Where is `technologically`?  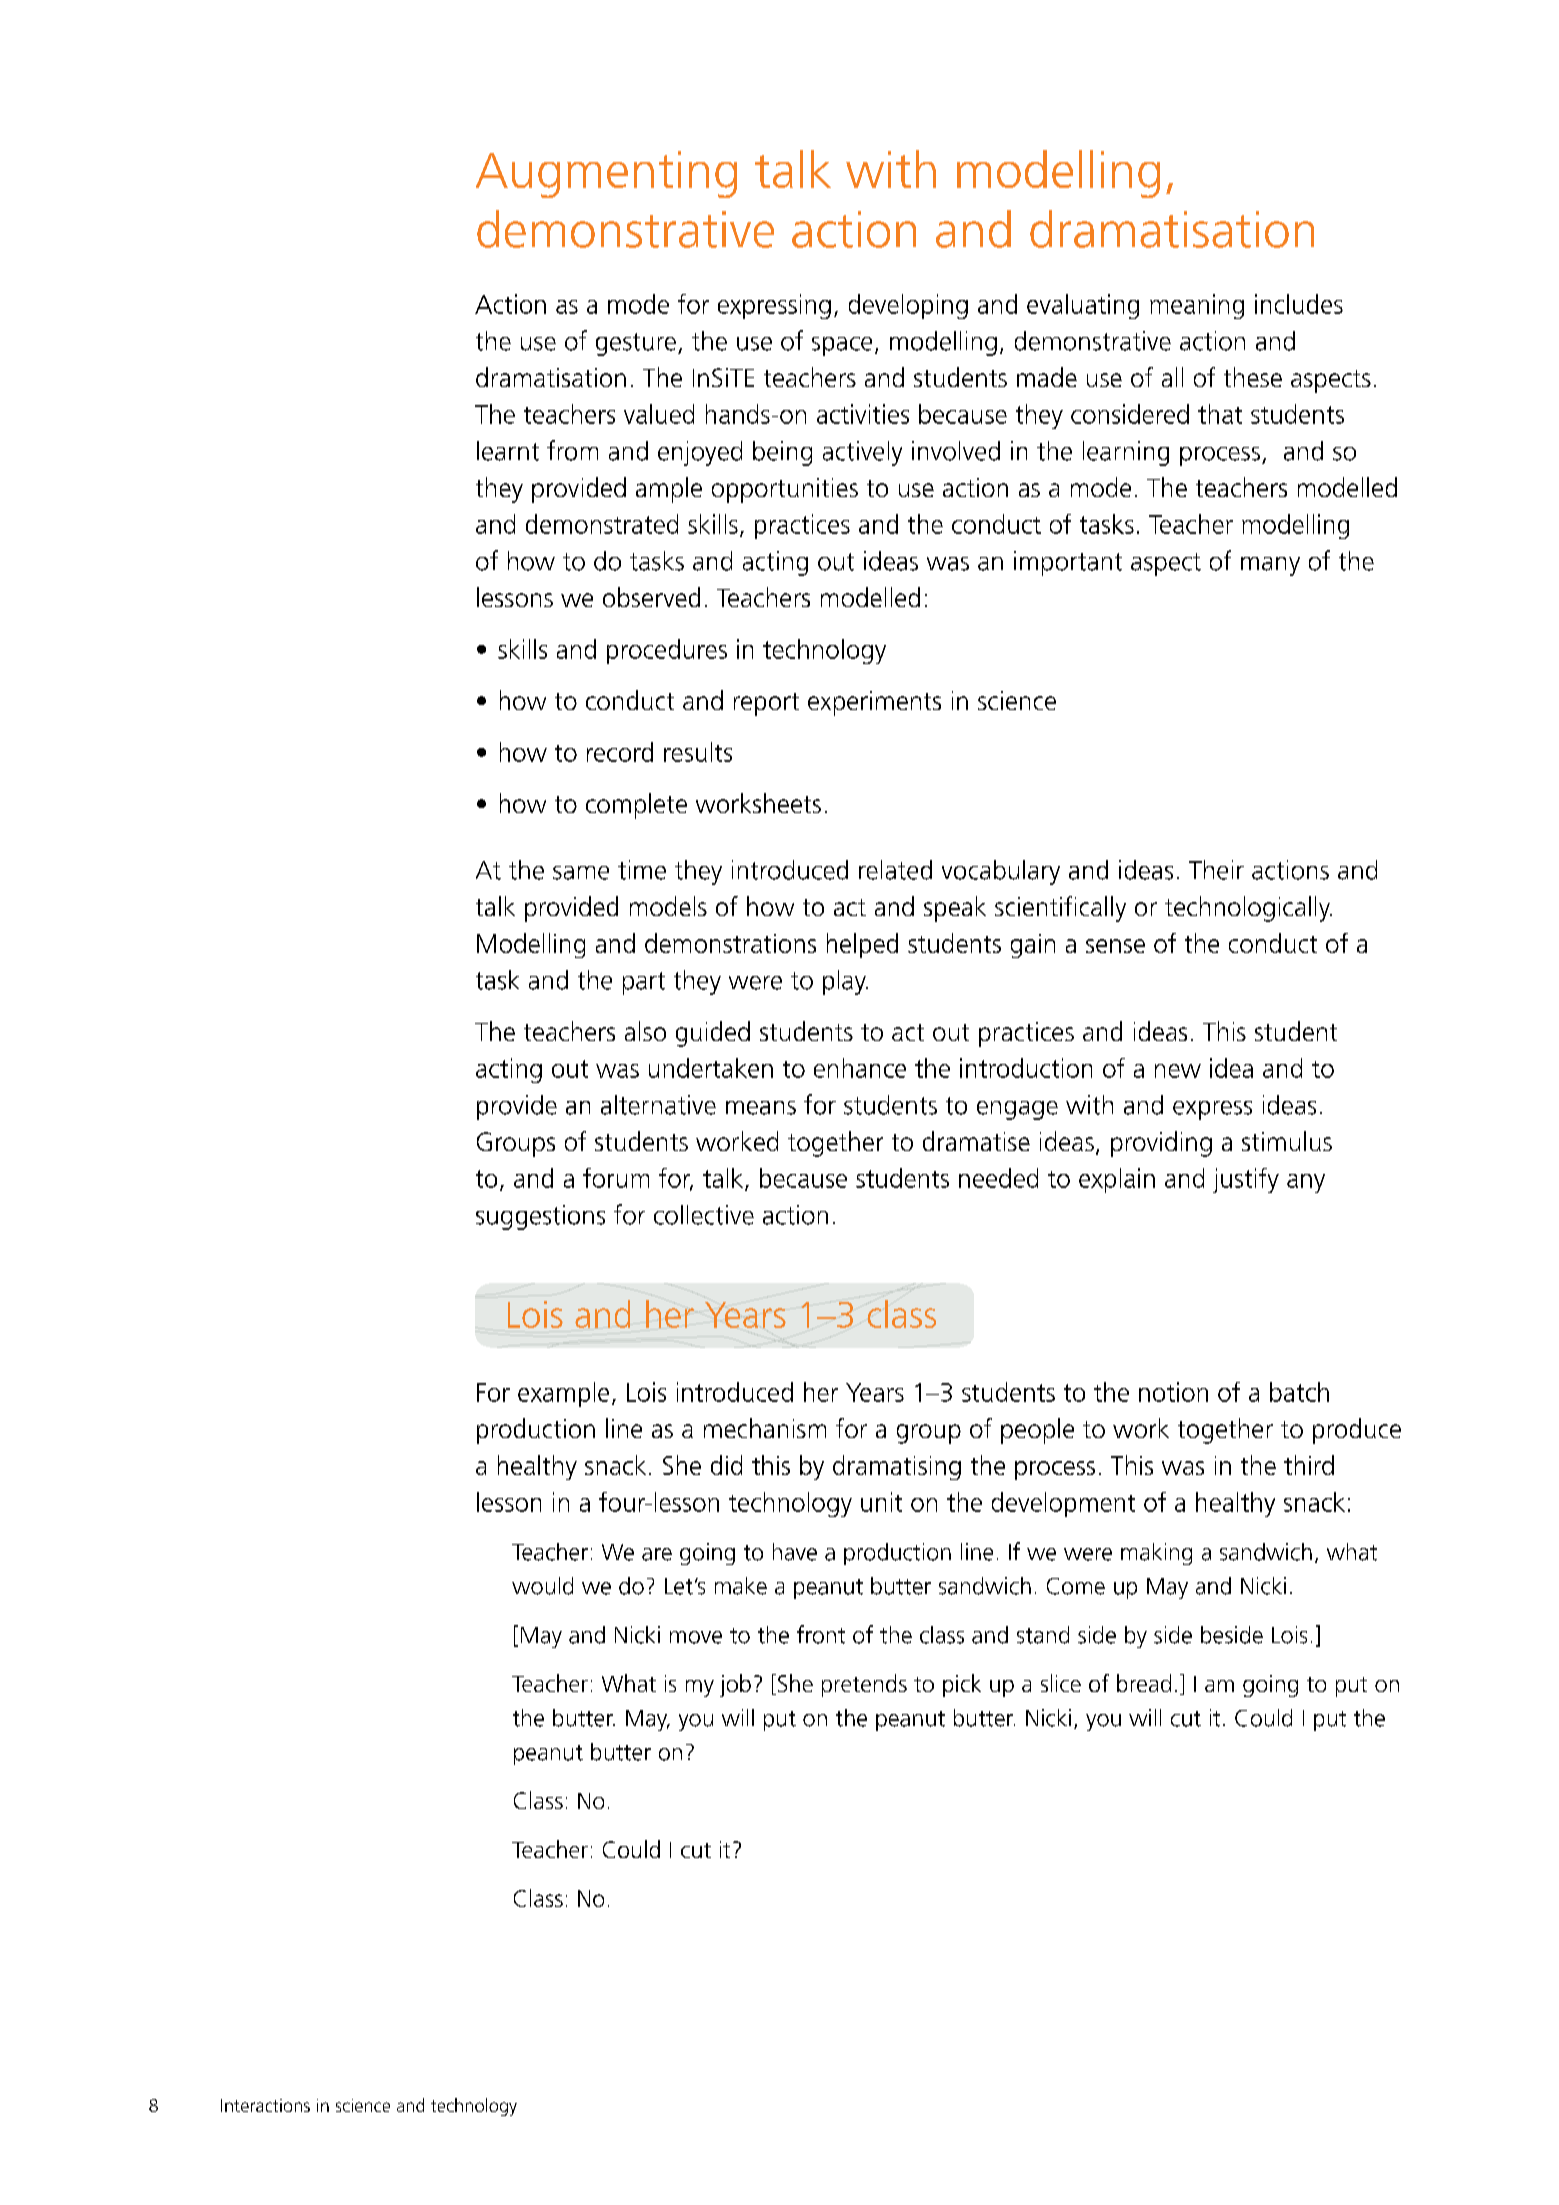
technologically is located at coordinates (1248, 909).
